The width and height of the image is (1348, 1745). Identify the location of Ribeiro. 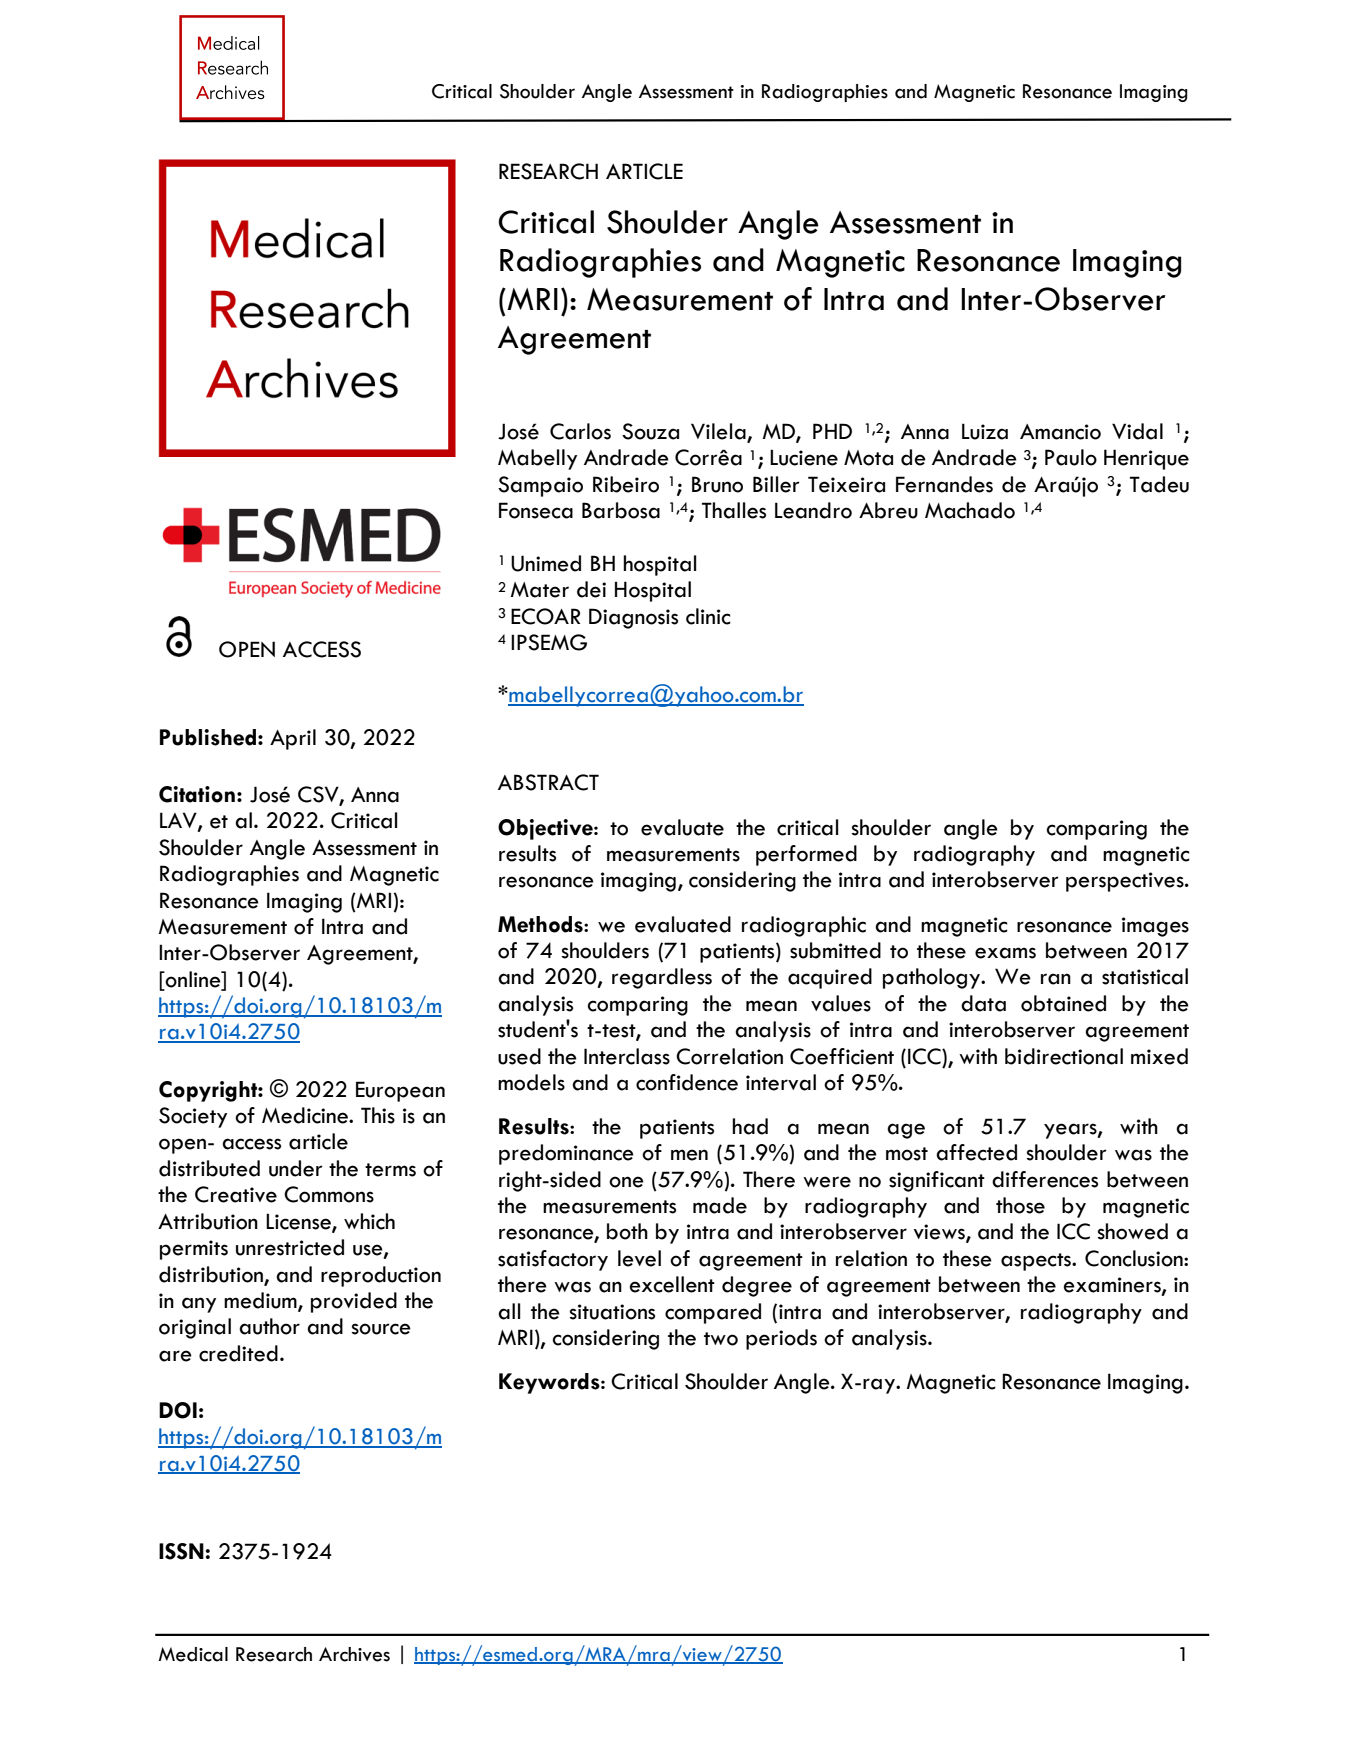
(626, 484).
